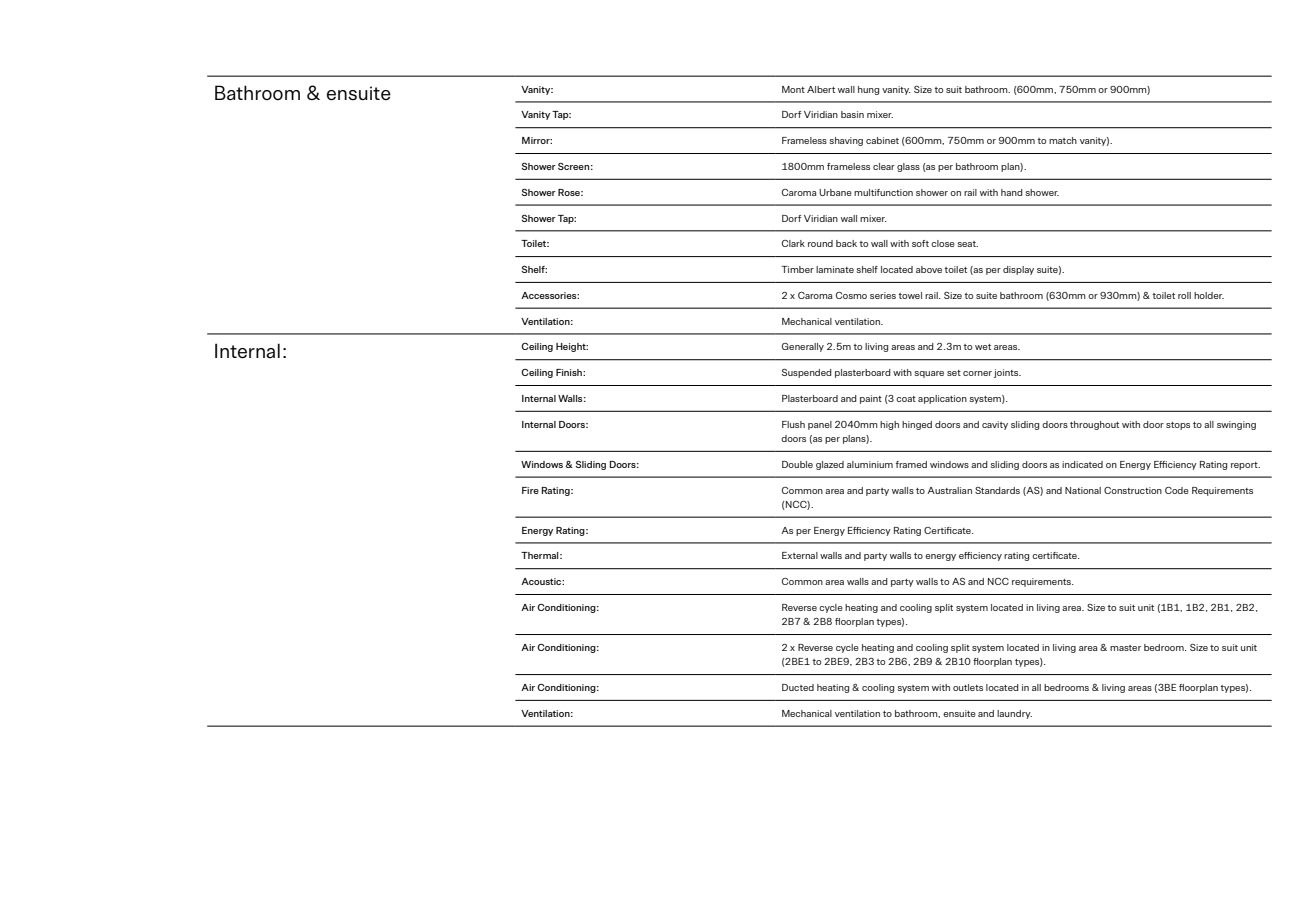  What do you see at coordinates (798, 687) in the screenshot?
I see `Ducted` at bounding box center [798, 687].
